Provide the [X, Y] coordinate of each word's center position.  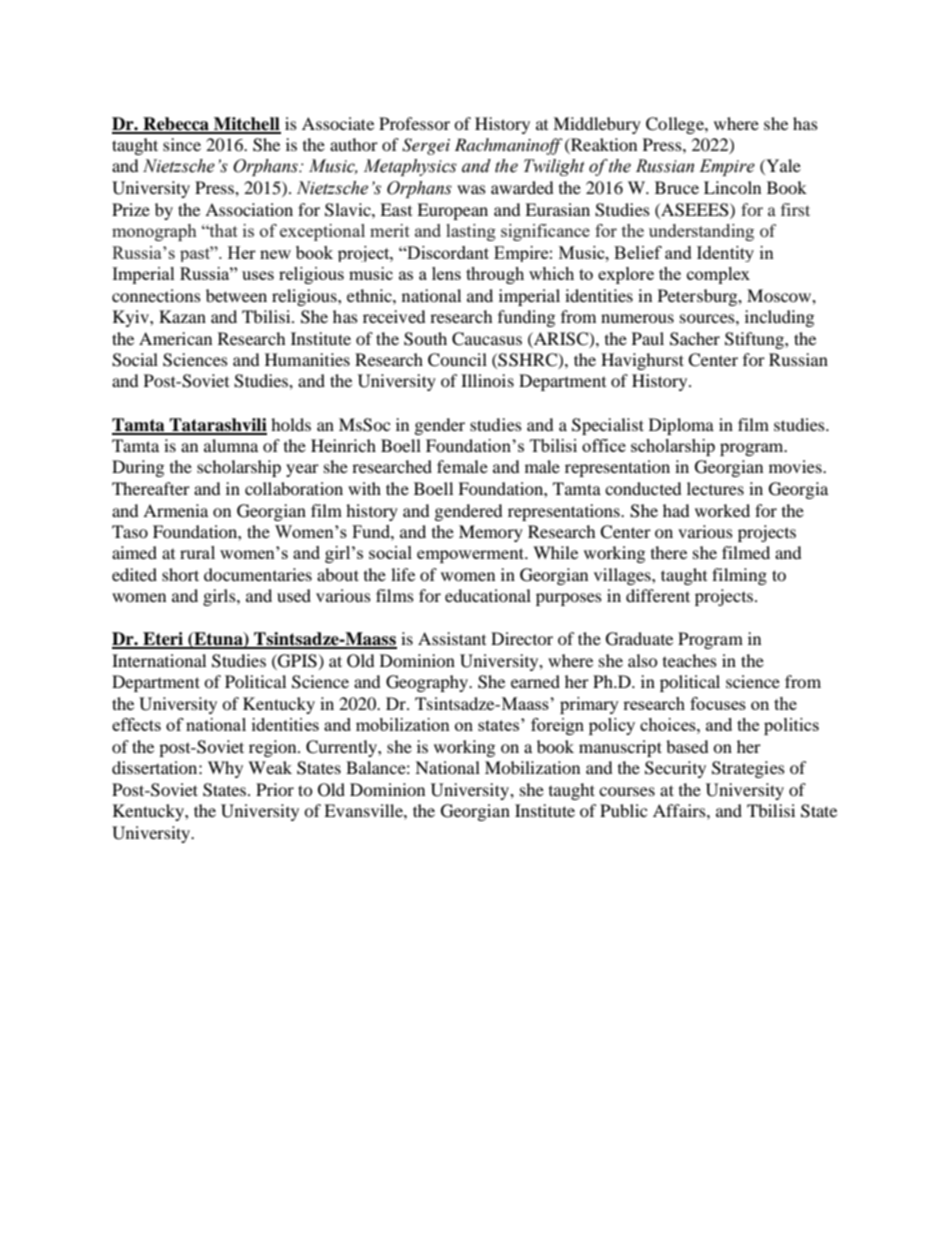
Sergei [426, 146]
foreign [557, 726]
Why [225, 769]
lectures [715, 488]
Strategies [748, 769]
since [182, 144]
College [676, 125]
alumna [231, 445]
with [364, 488]
